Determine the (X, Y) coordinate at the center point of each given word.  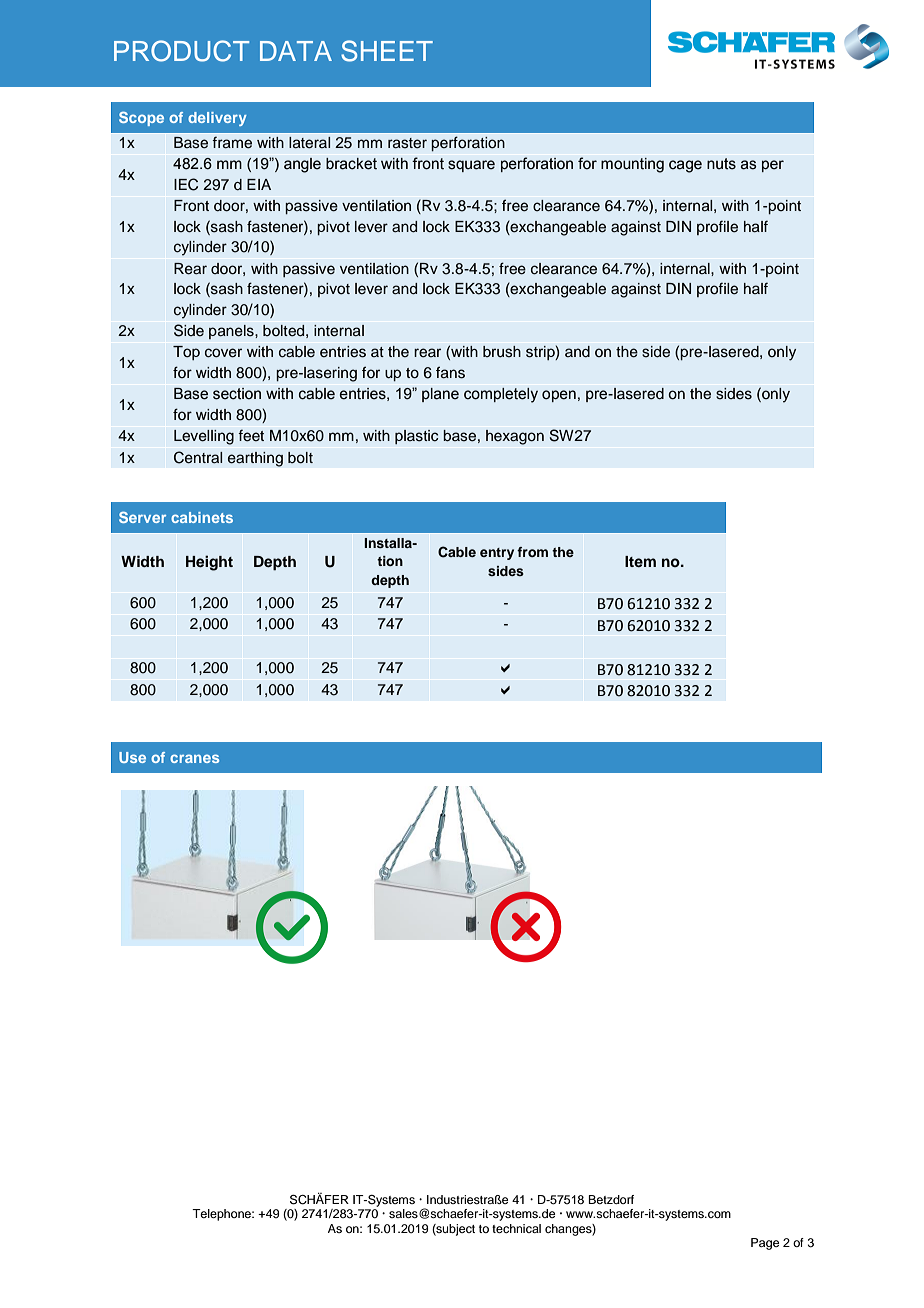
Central (198, 457)
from (532, 552)
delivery (217, 119)
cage (685, 166)
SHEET (387, 51)
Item (640, 561)
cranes (194, 758)
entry (497, 554)
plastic (417, 437)
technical (516, 1228)
